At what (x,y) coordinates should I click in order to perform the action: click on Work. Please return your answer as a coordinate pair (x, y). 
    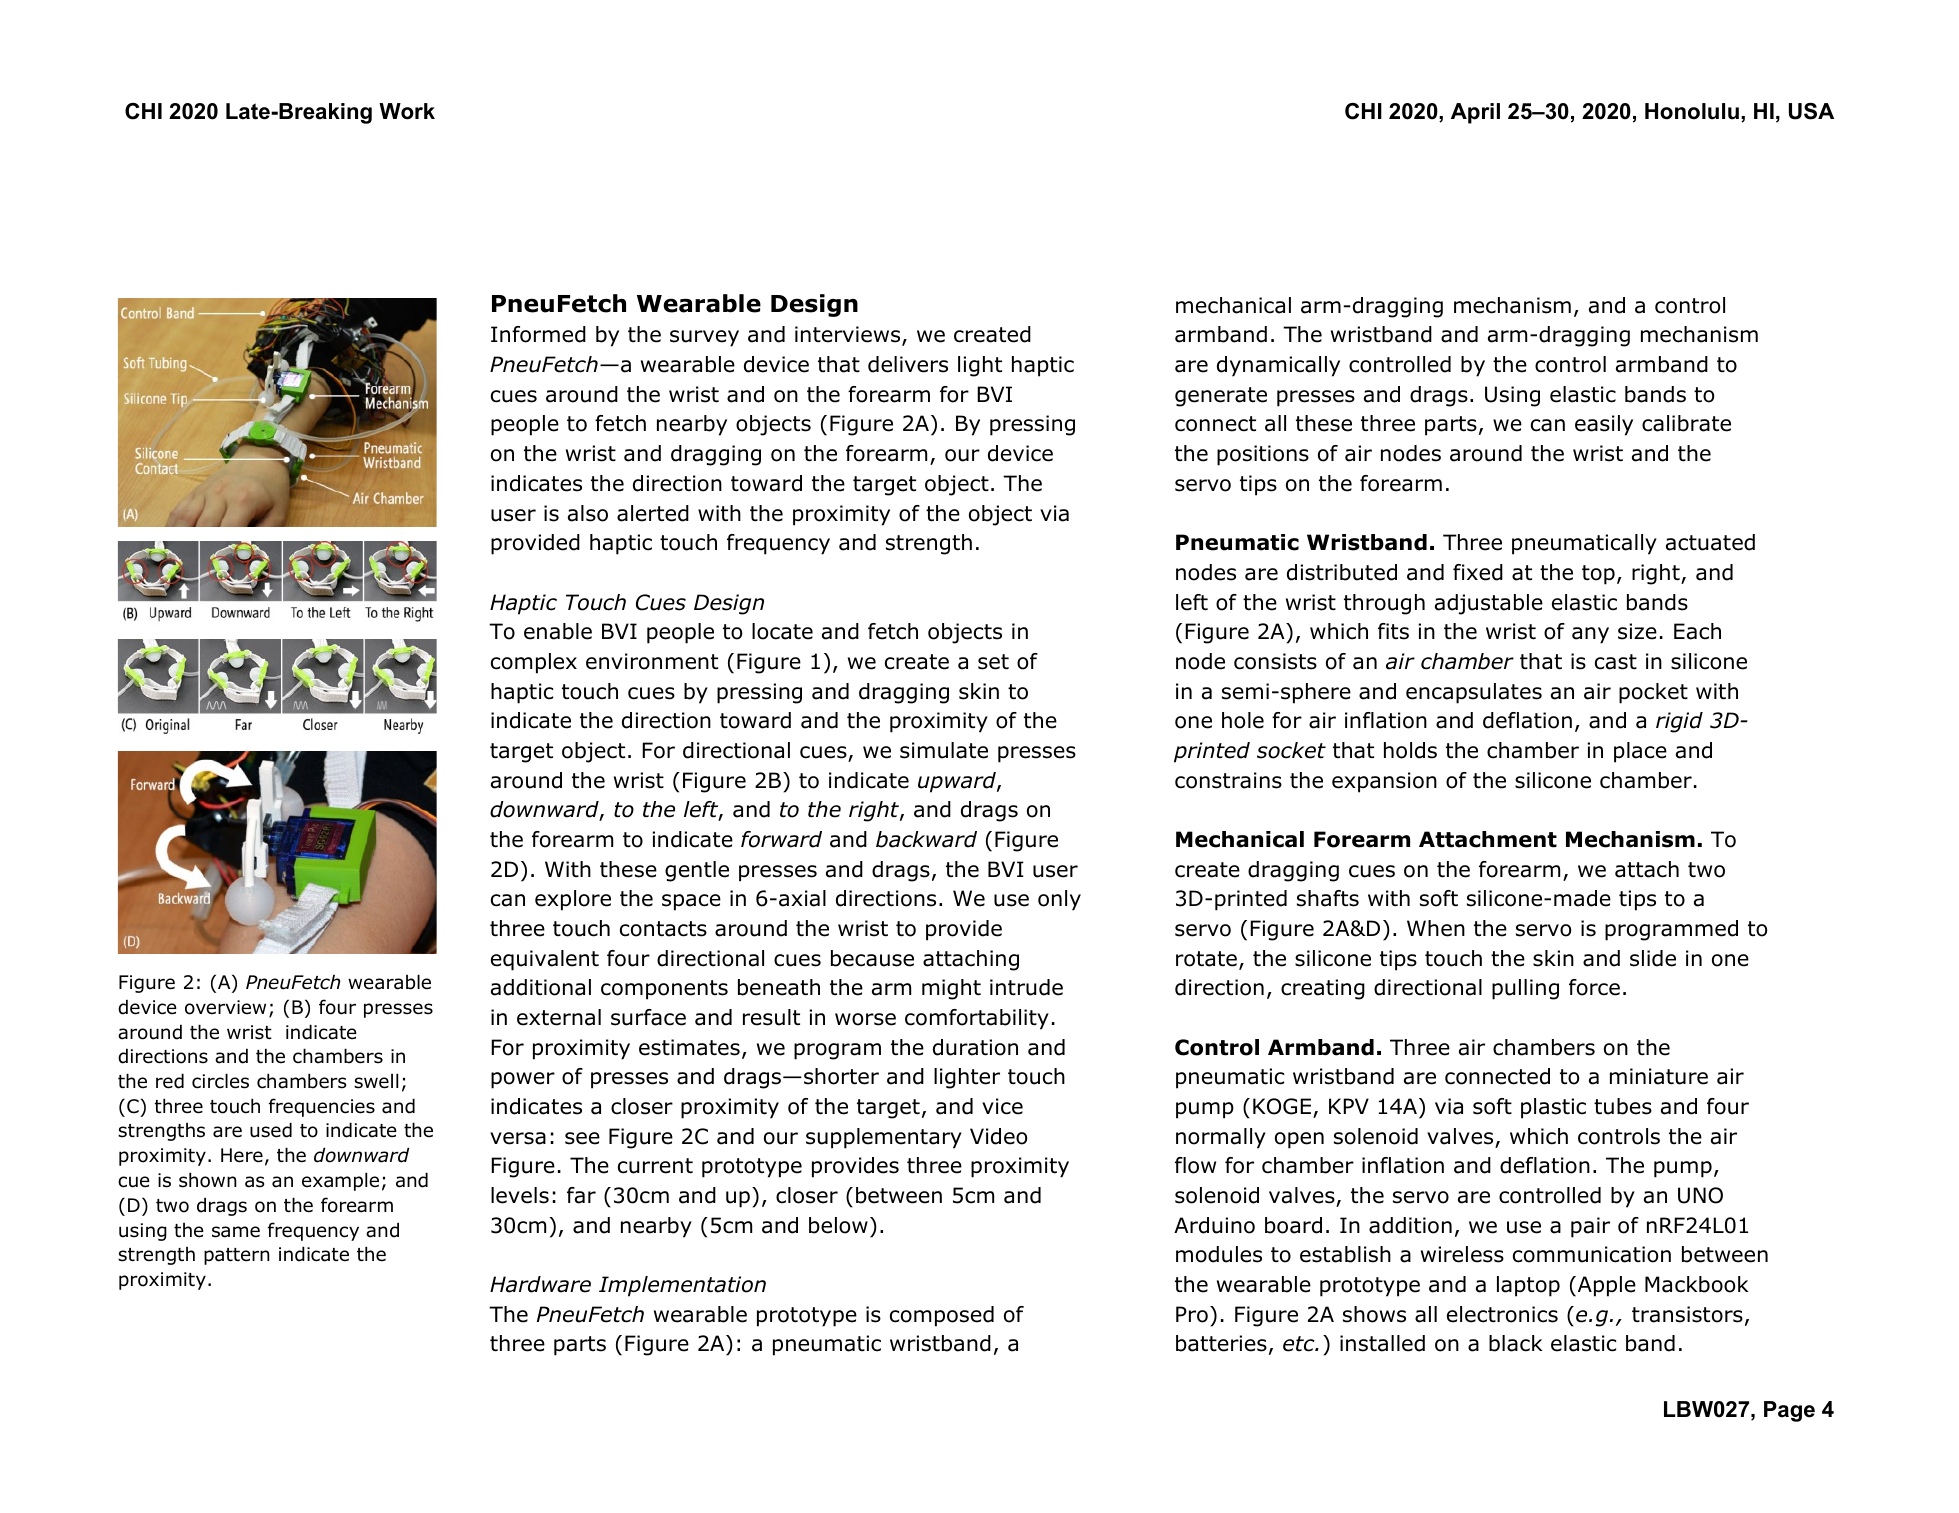
    Looking at the image, I should click on (407, 111).
